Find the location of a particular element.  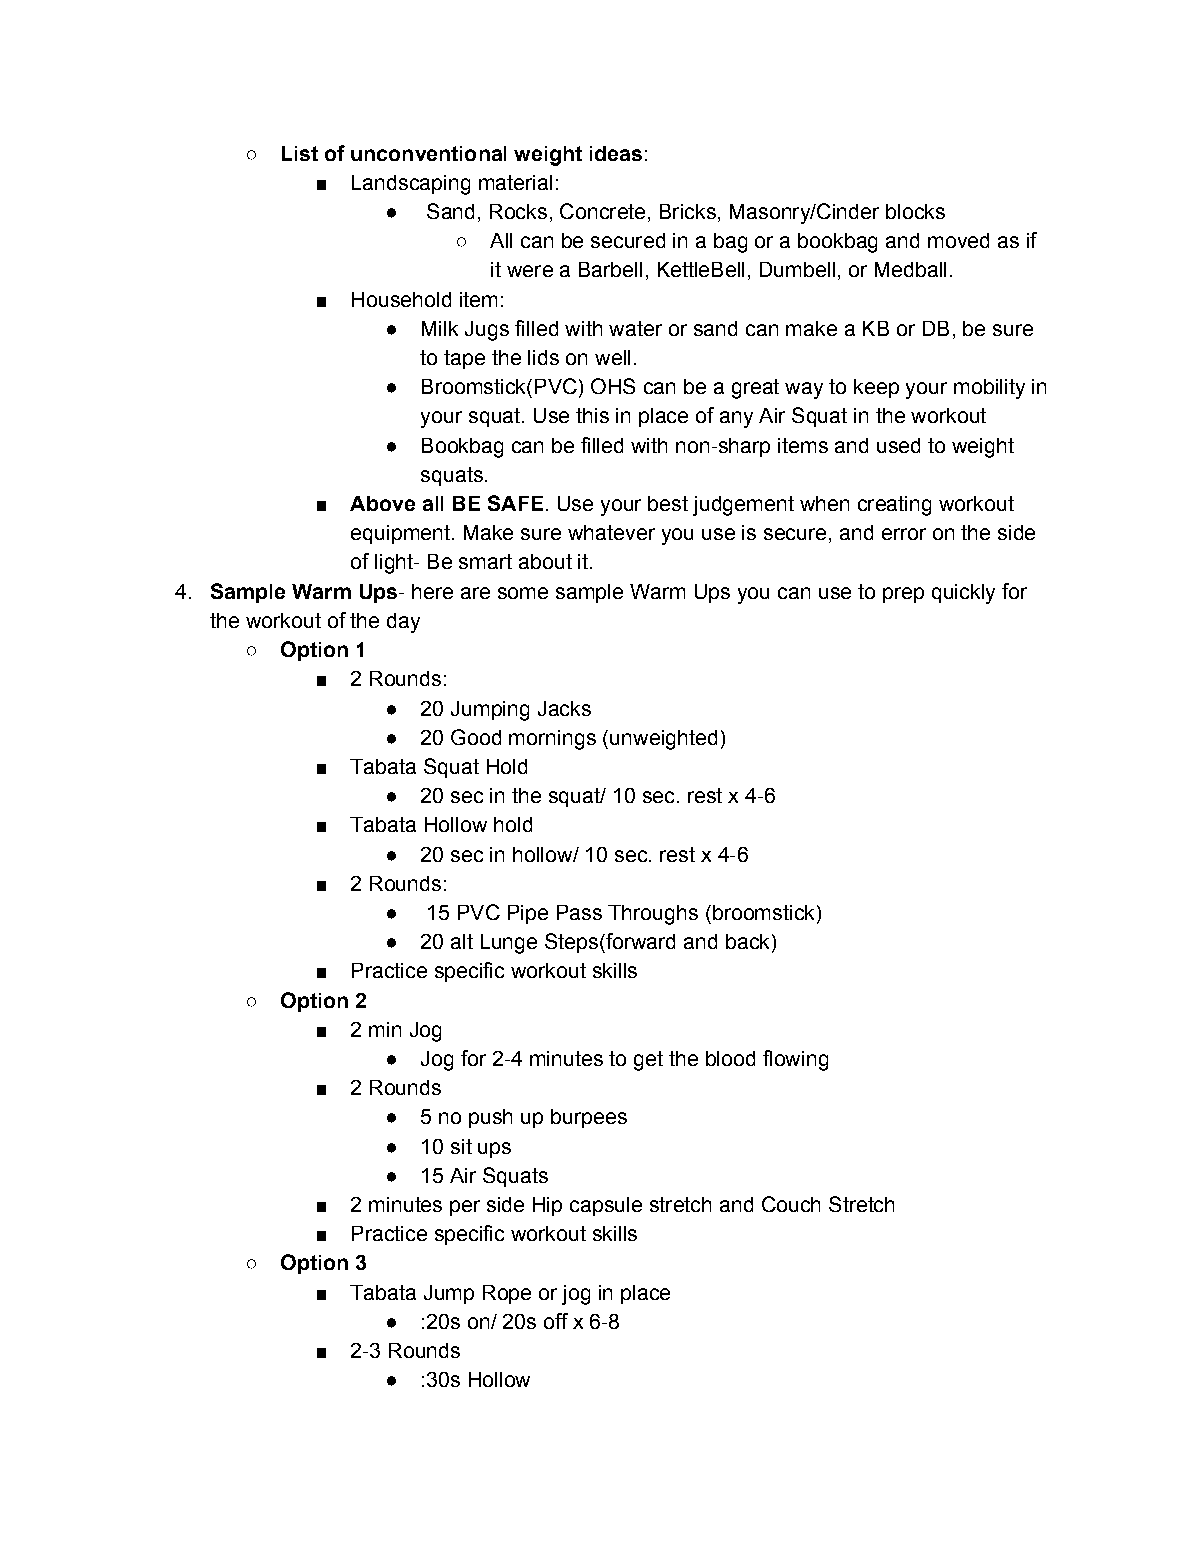

Jacks is located at coordinates (564, 708).
